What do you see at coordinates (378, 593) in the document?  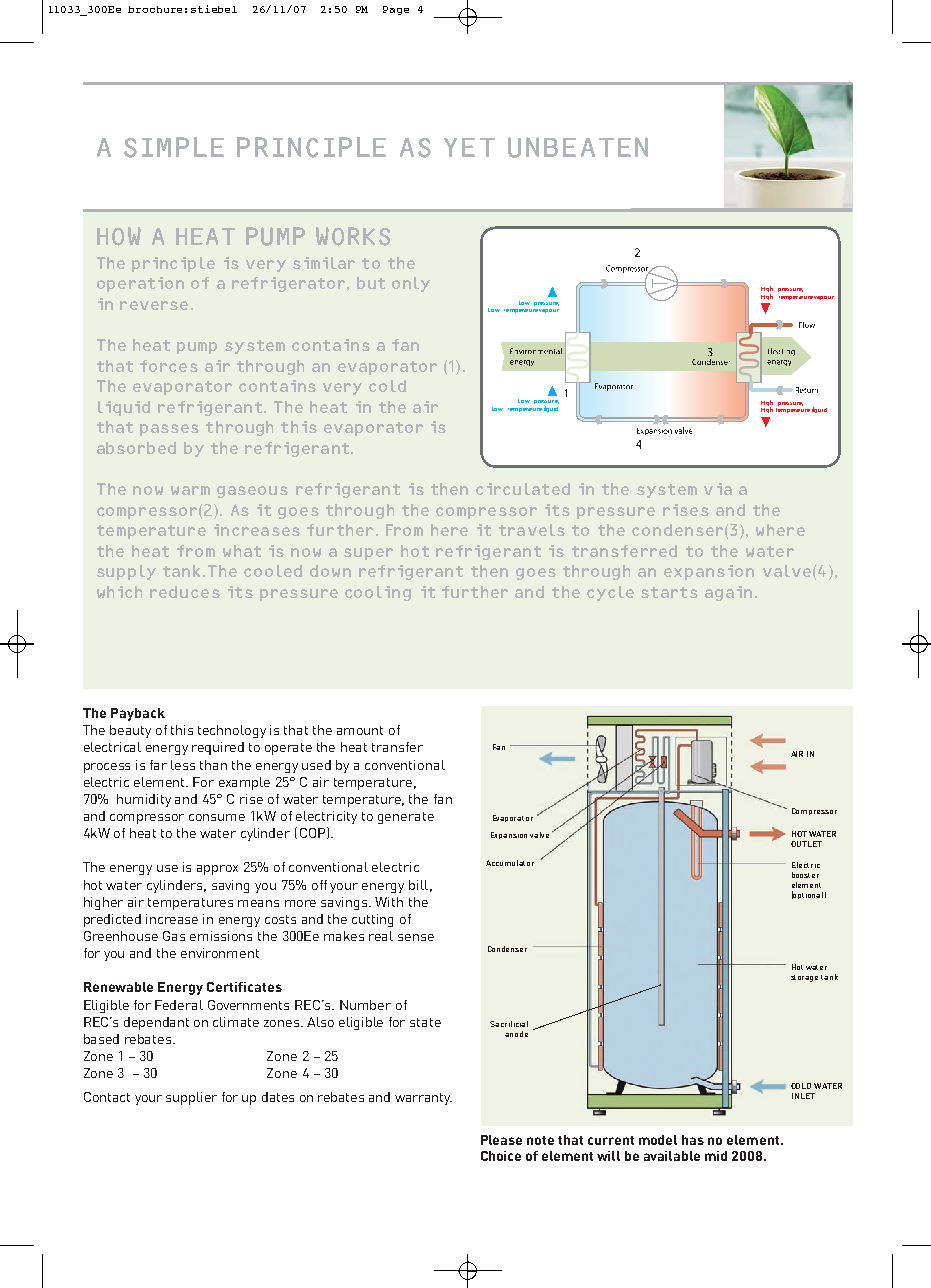 I see `cooling` at bounding box center [378, 593].
